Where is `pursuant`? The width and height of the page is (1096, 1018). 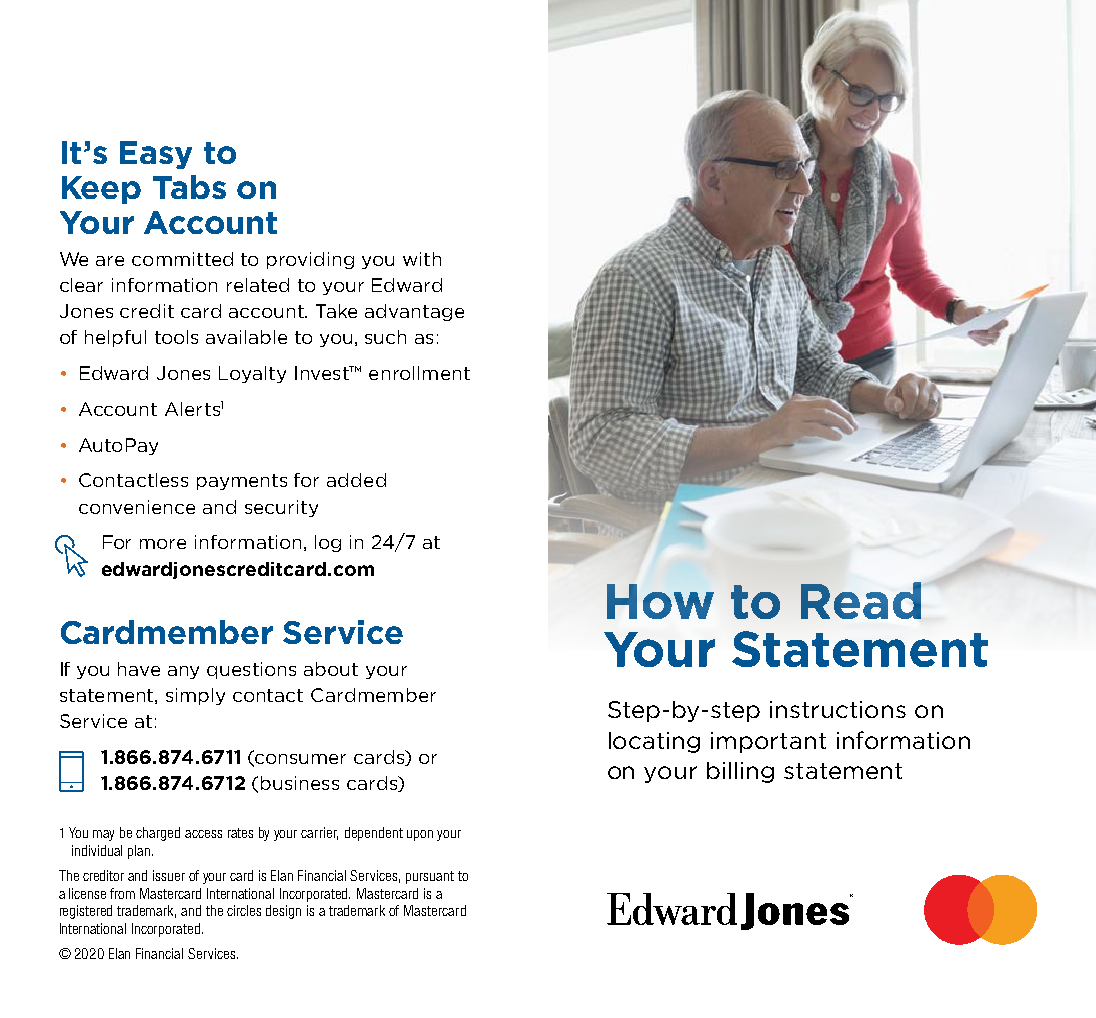 pursuant is located at coordinates (430, 877).
